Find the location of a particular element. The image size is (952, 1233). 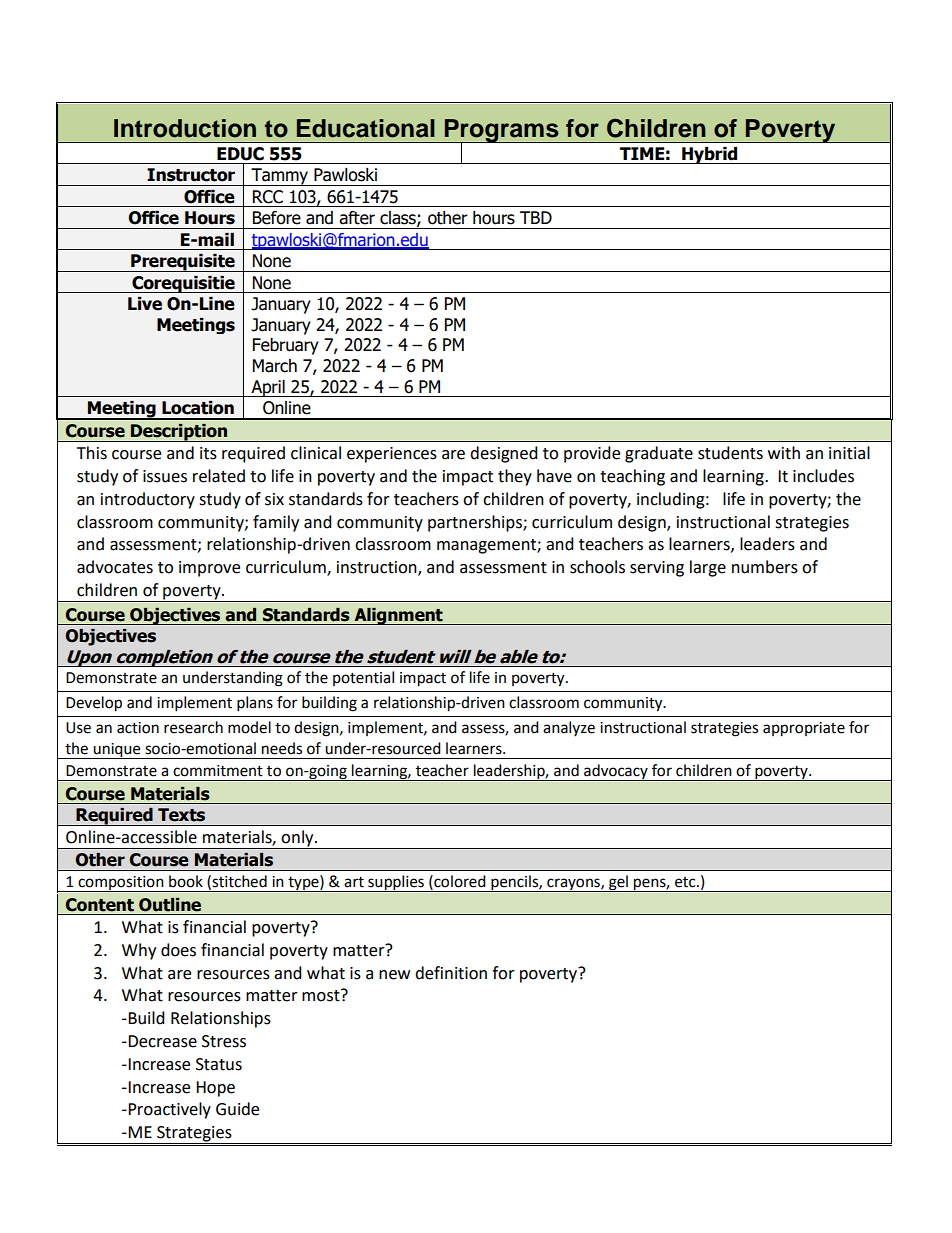

TBD is located at coordinates (536, 217).
